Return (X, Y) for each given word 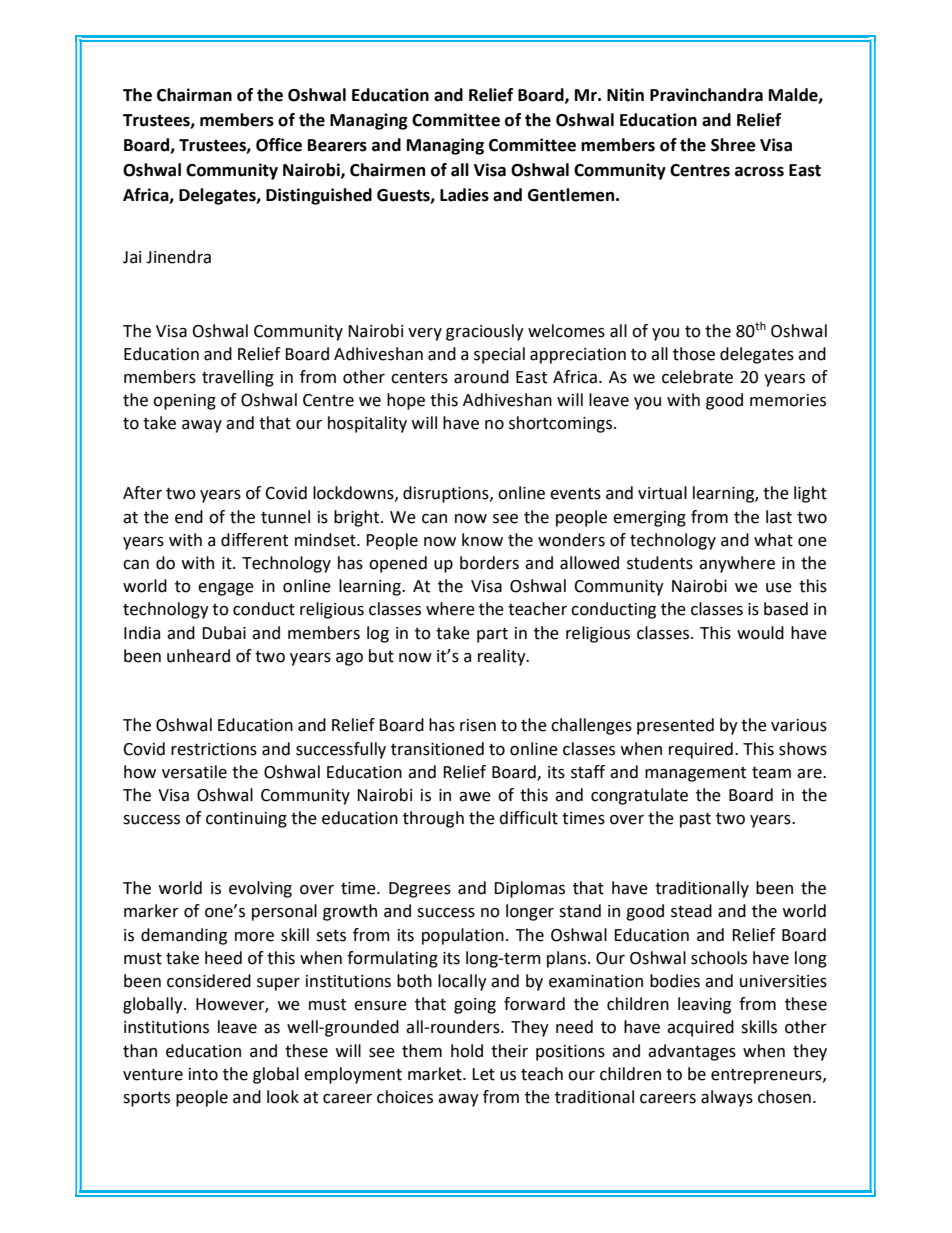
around (481, 377)
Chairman (194, 95)
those (694, 354)
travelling (238, 378)
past (695, 820)
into (203, 1074)
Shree (733, 145)
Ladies (464, 195)
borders (489, 563)
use (779, 588)
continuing (246, 820)
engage (226, 589)
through (433, 819)
